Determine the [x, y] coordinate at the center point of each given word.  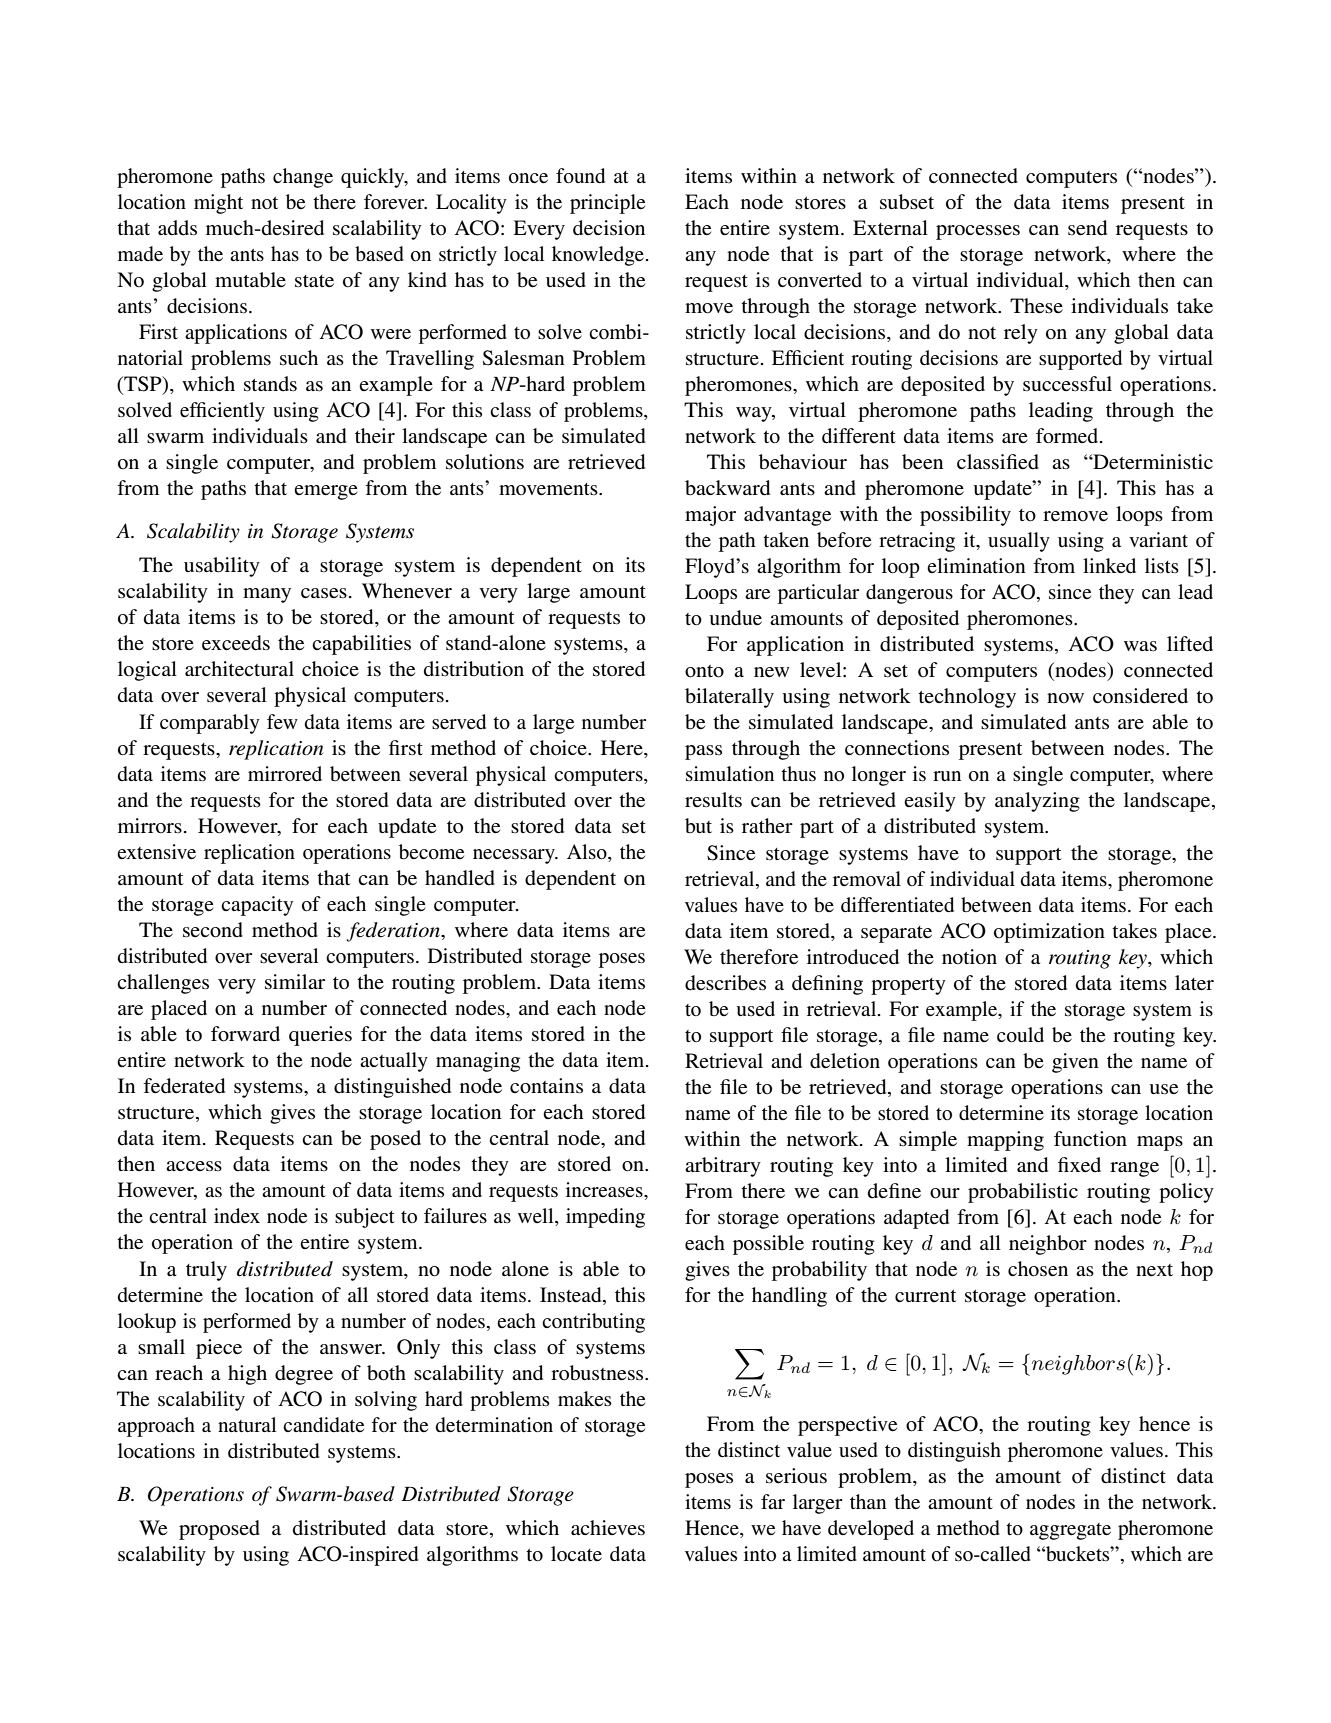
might [218, 204]
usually [1019, 542]
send [1087, 228]
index [237, 1215]
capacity [257, 906]
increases [605, 1190]
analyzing [1037, 802]
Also [588, 853]
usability [222, 567]
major [710, 516]
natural [247, 1424]
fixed [1079, 1165]
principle [607, 204]
